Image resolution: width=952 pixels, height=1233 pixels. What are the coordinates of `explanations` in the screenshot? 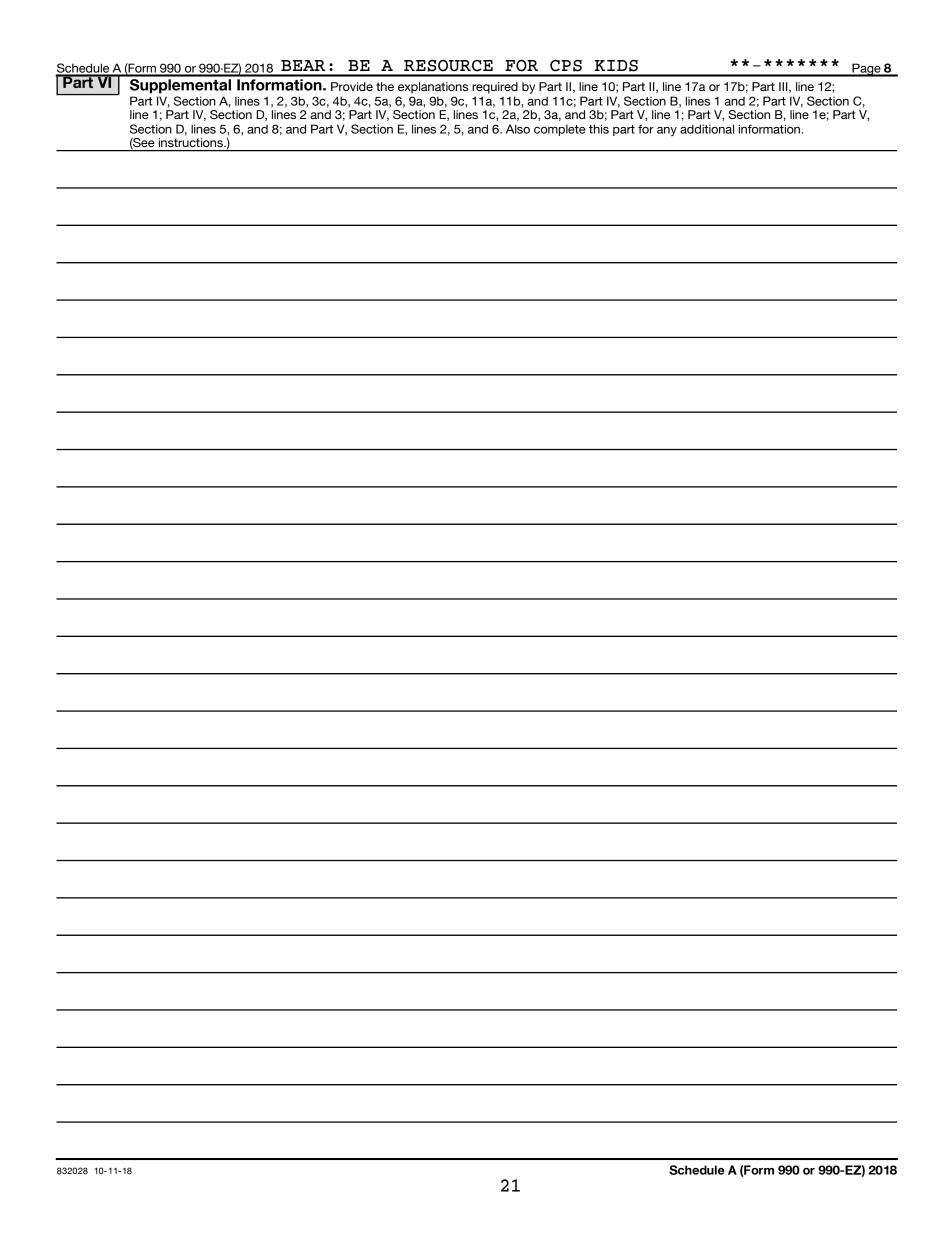 It's located at (433, 88).
